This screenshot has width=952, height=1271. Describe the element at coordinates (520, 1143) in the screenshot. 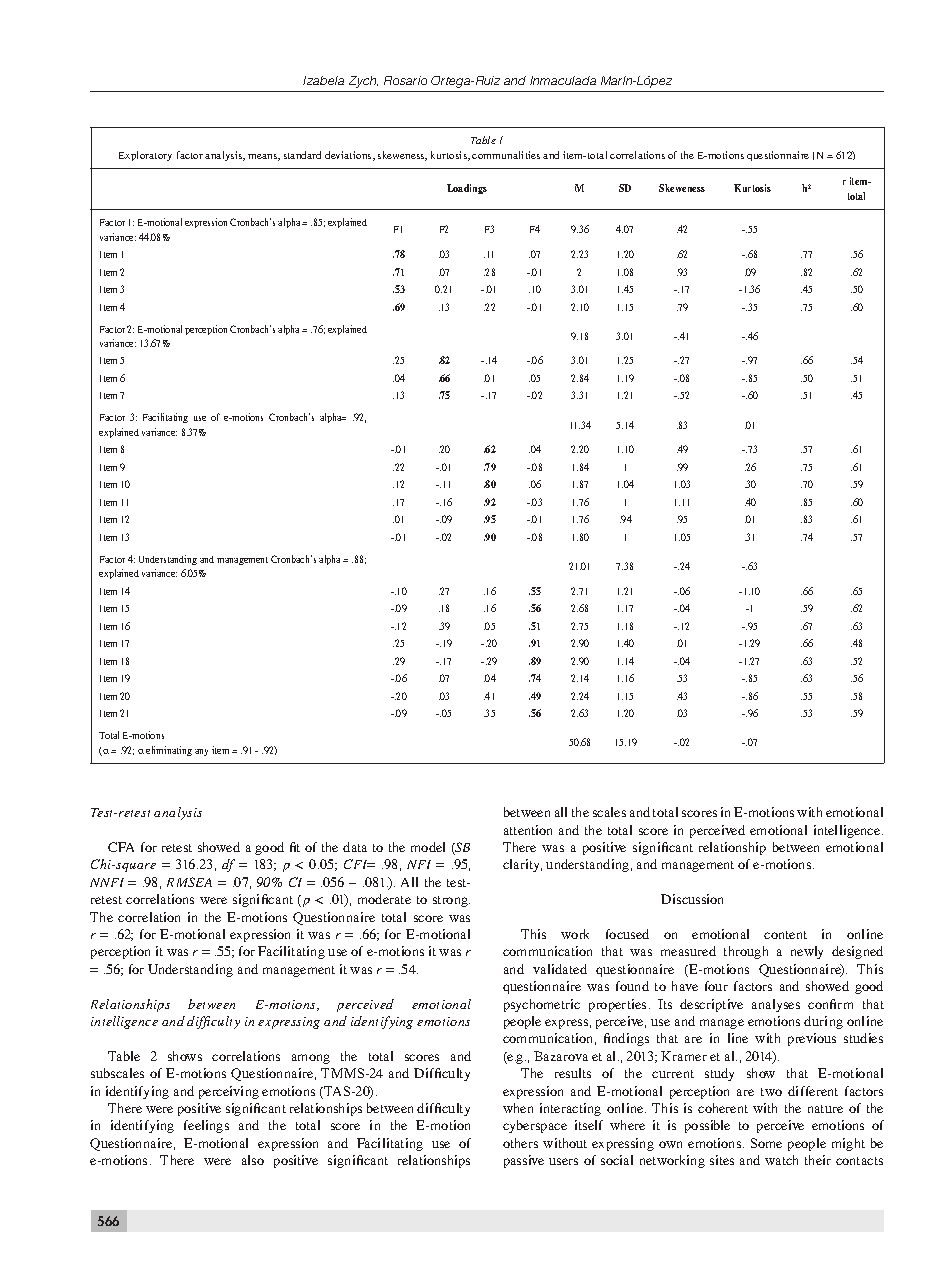

I see `others` at that location.
